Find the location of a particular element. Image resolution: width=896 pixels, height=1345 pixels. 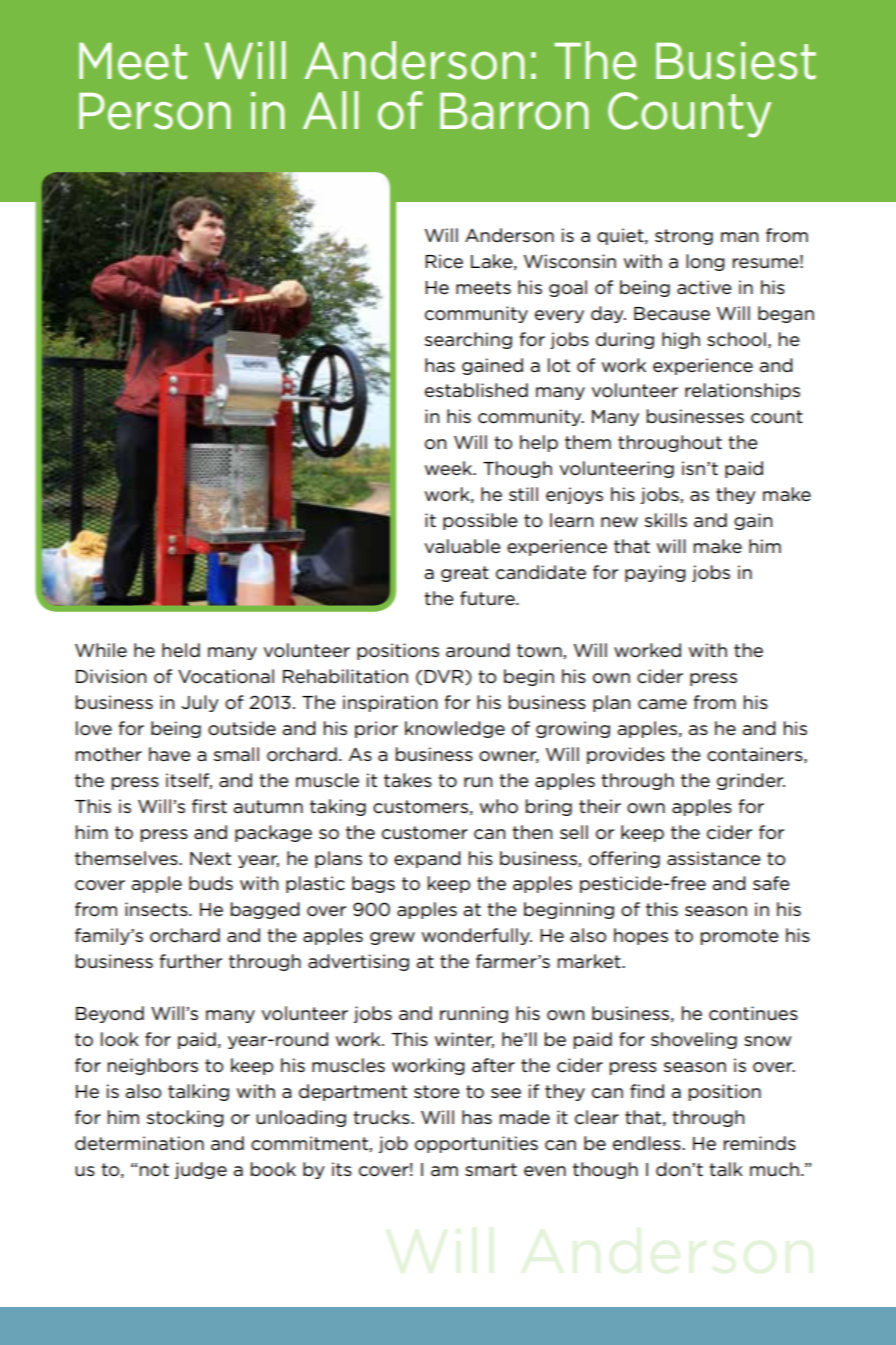

stocking is located at coordinates (185, 1118).
